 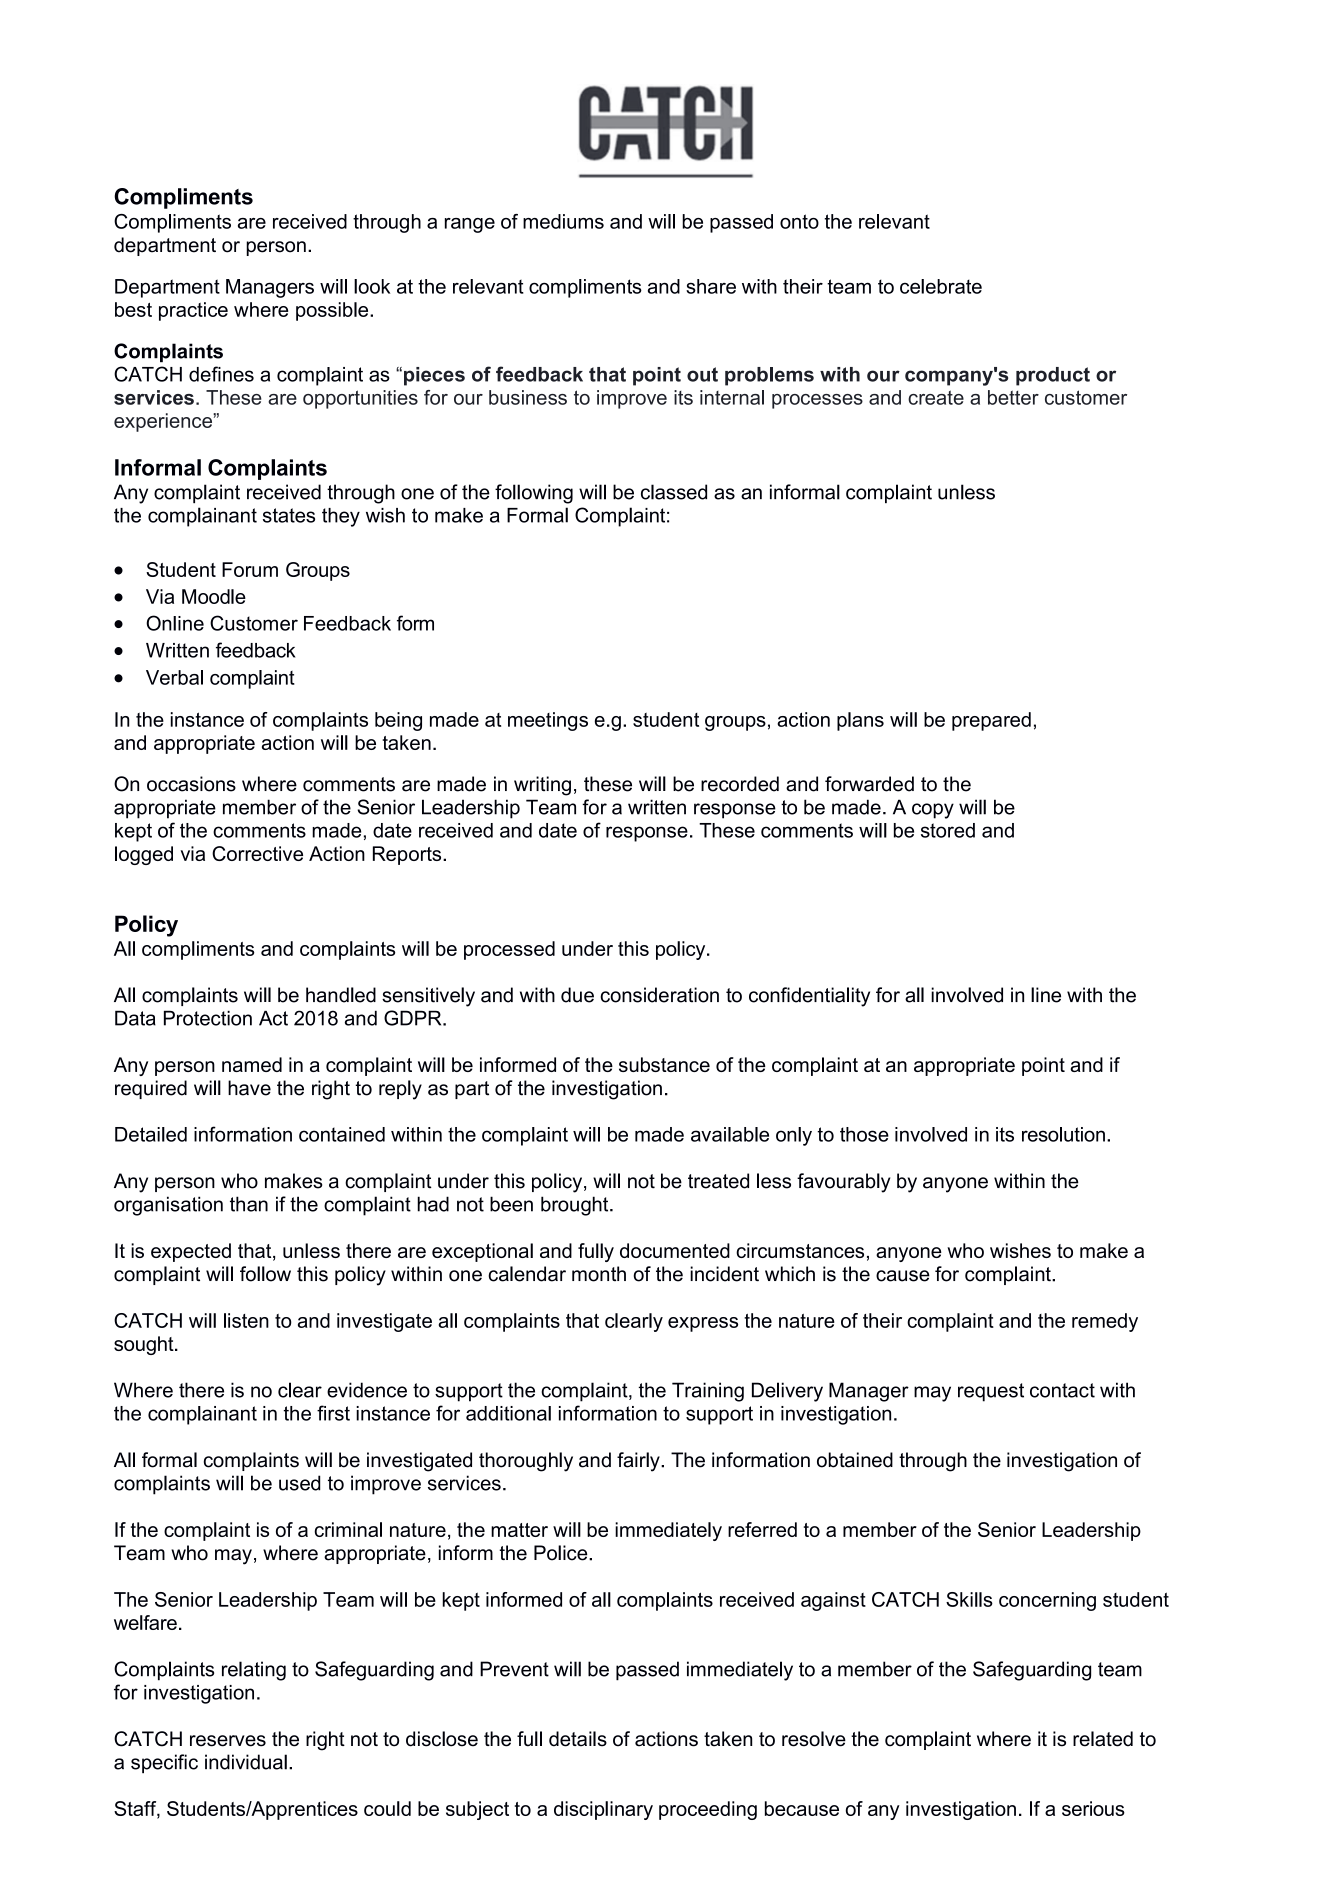 I want to click on prepared, so click(x=991, y=721).
